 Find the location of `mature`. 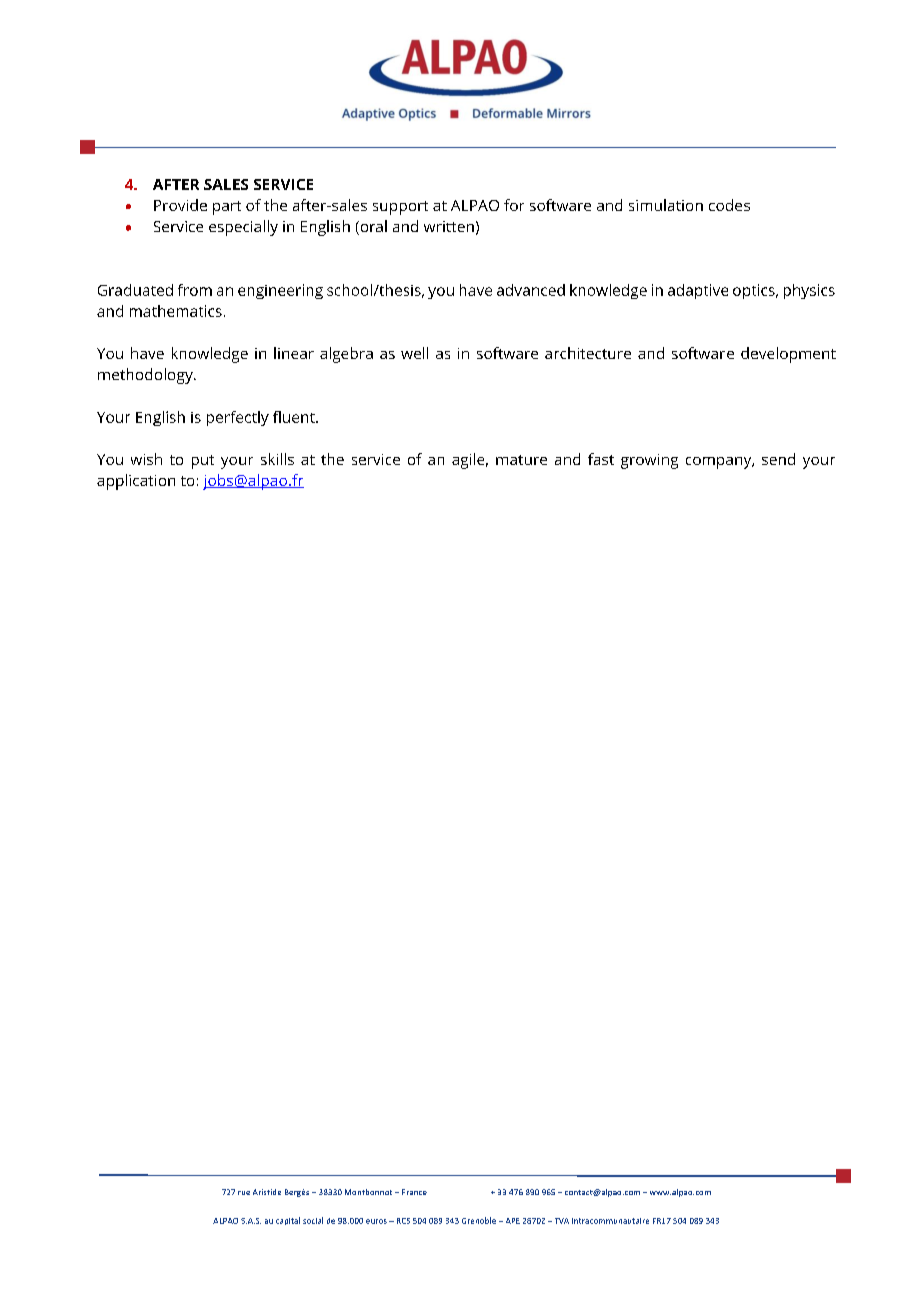

mature is located at coordinates (521, 460).
